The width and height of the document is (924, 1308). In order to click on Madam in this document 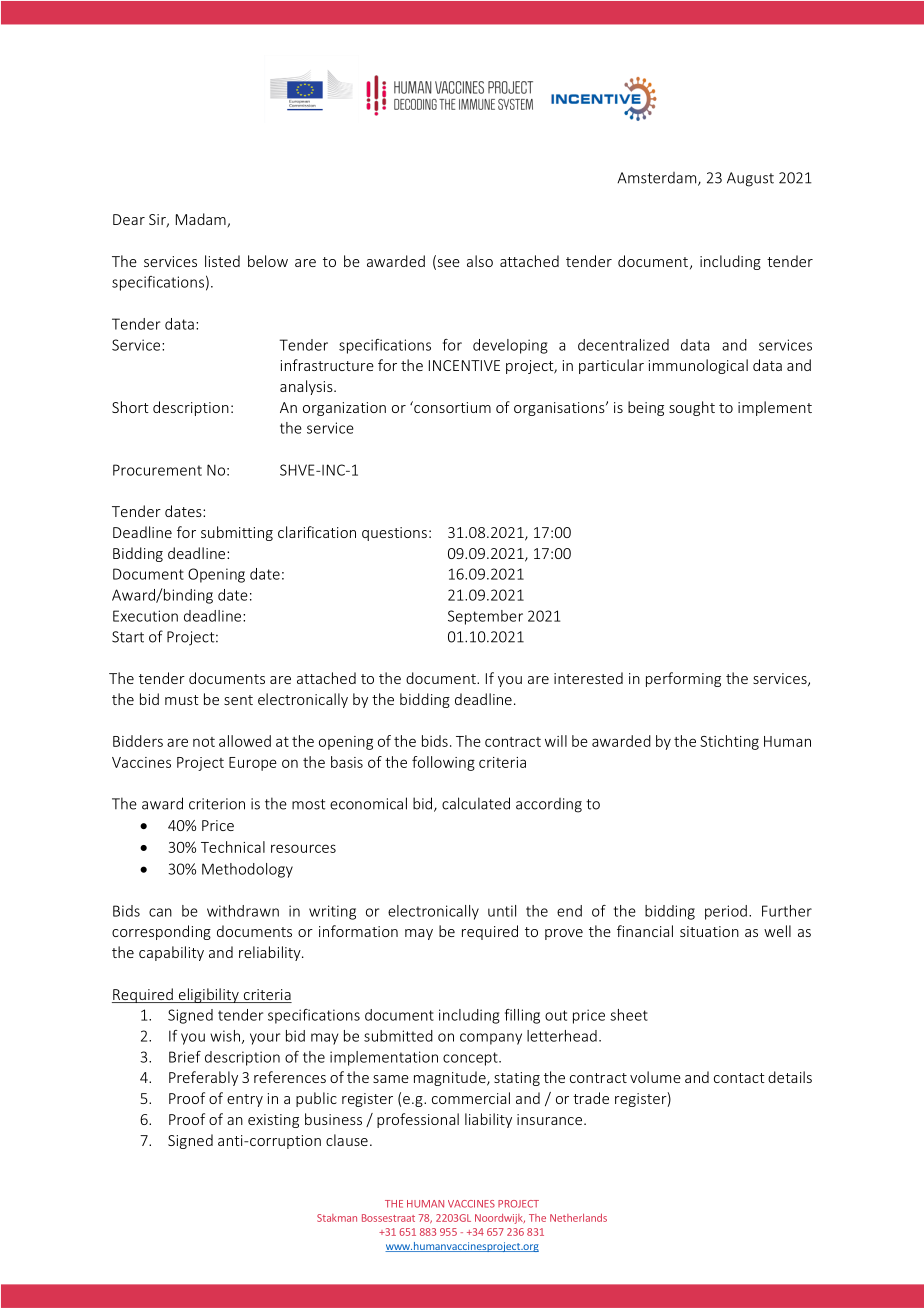, I will do `click(202, 220)`.
